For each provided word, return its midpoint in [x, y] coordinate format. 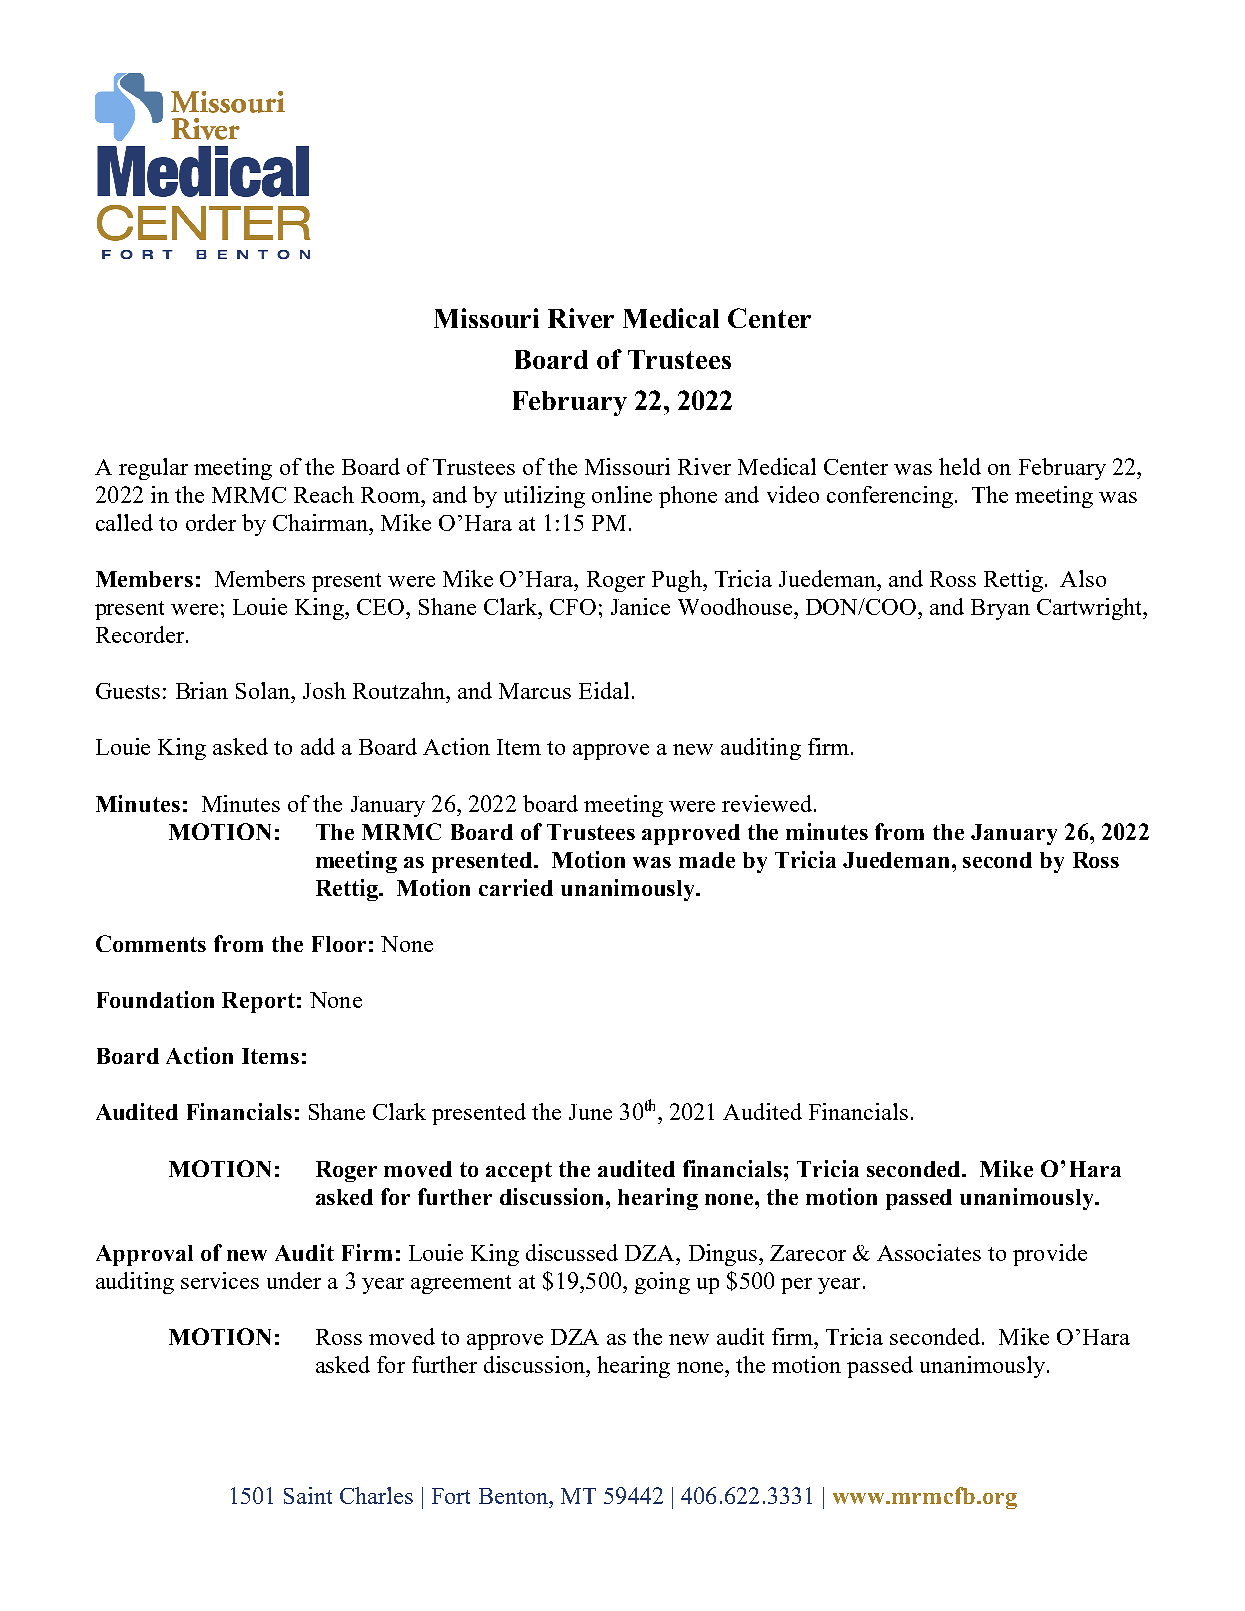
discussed [572, 1252]
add [318, 746]
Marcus [535, 691]
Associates [929, 1252]
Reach [324, 494]
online [622, 494]
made [707, 860]
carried [516, 887]
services [220, 1280]
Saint [308, 1495]
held [960, 466]
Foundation [155, 999]
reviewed [768, 803]
